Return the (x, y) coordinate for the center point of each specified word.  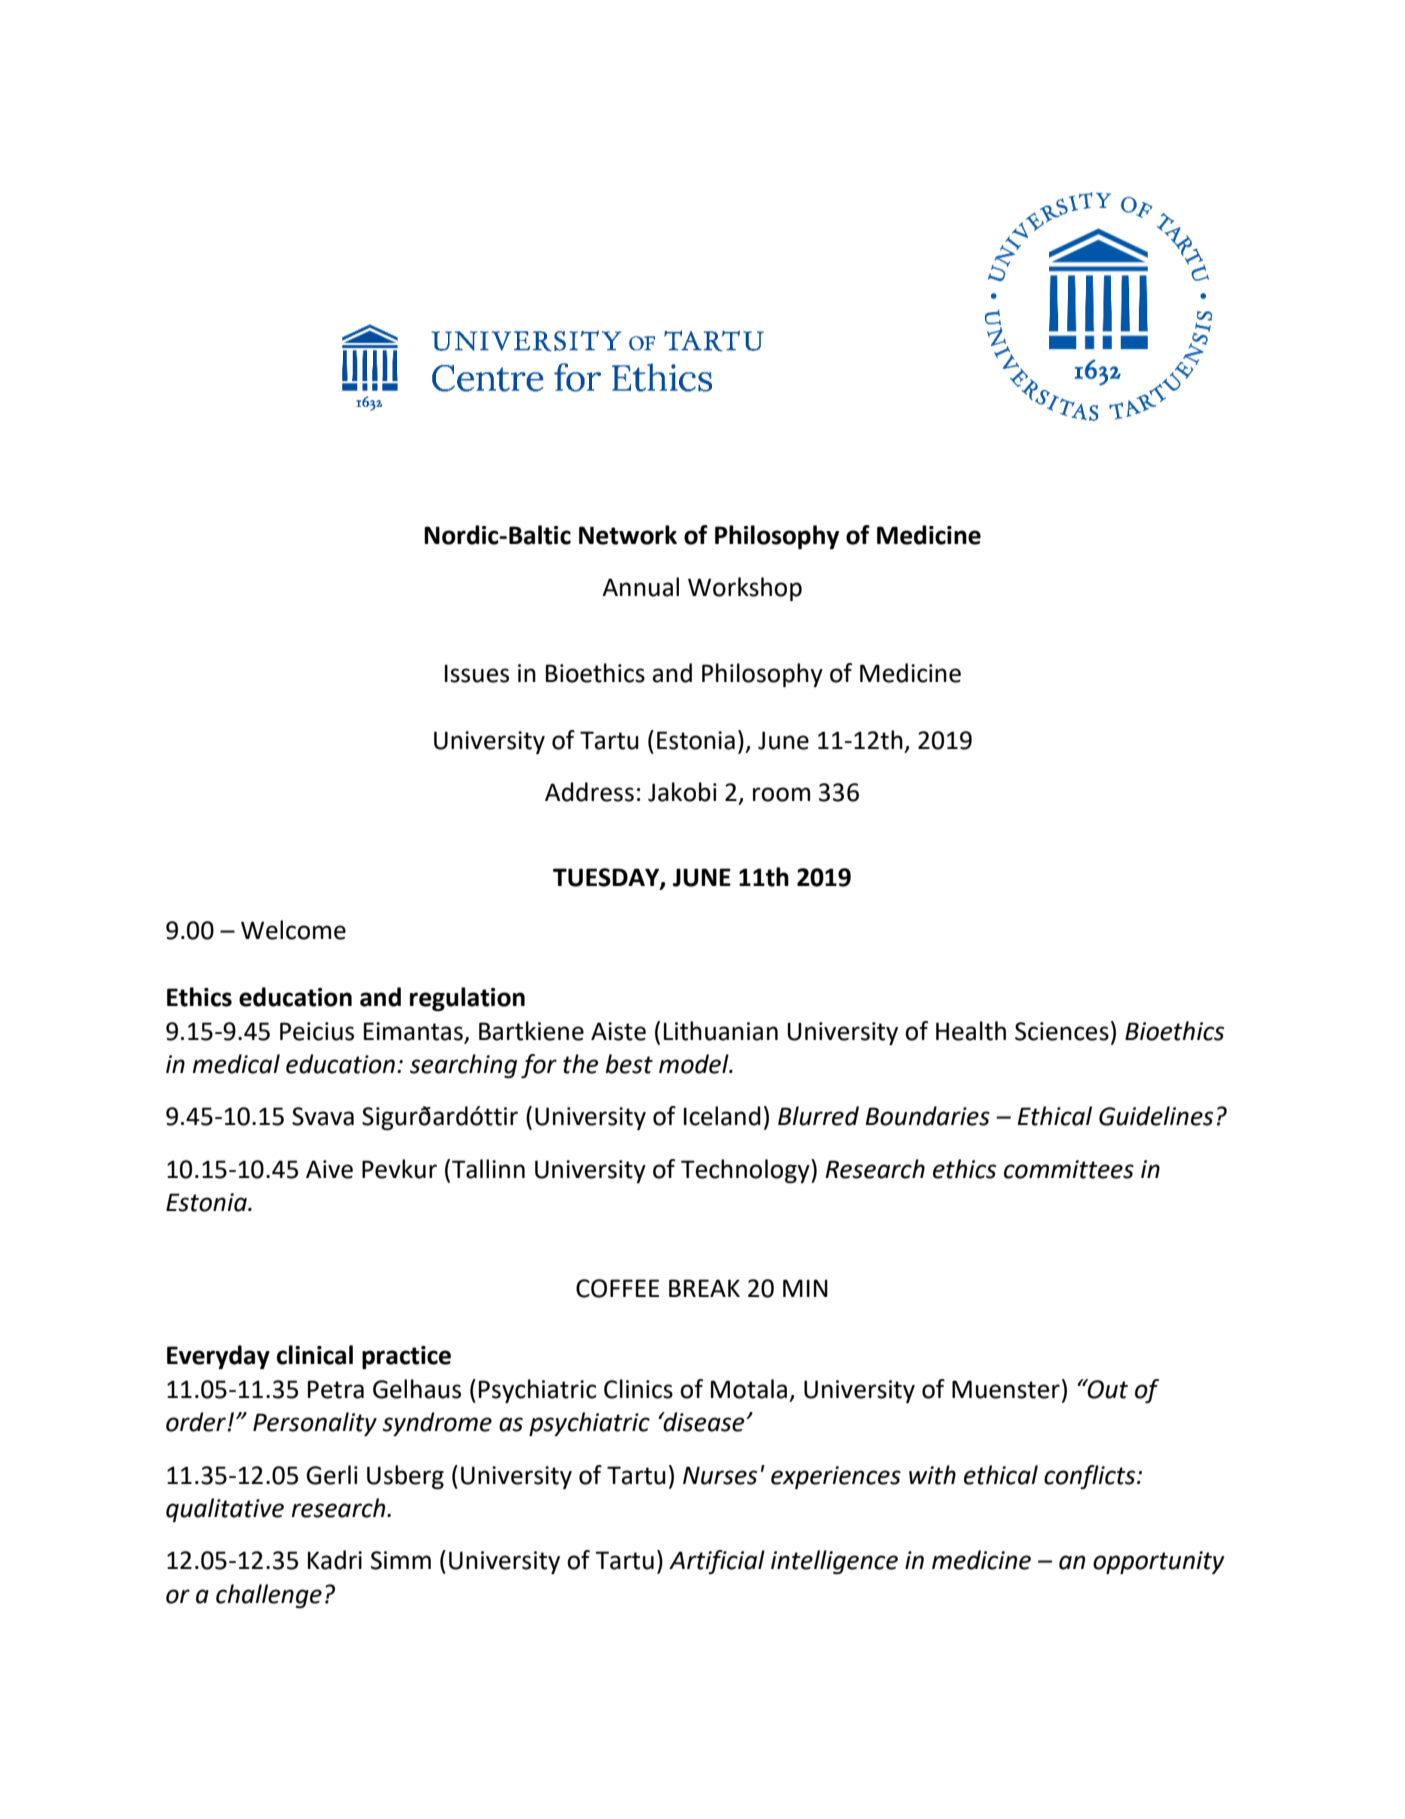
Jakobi (682, 792)
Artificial (717, 1562)
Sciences (1062, 1031)
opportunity (1159, 1562)
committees (1069, 1169)
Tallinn (488, 1169)
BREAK (704, 1288)
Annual (640, 587)
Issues (477, 673)
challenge (269, 1596)
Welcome (293, 930)
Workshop (745, 589)
